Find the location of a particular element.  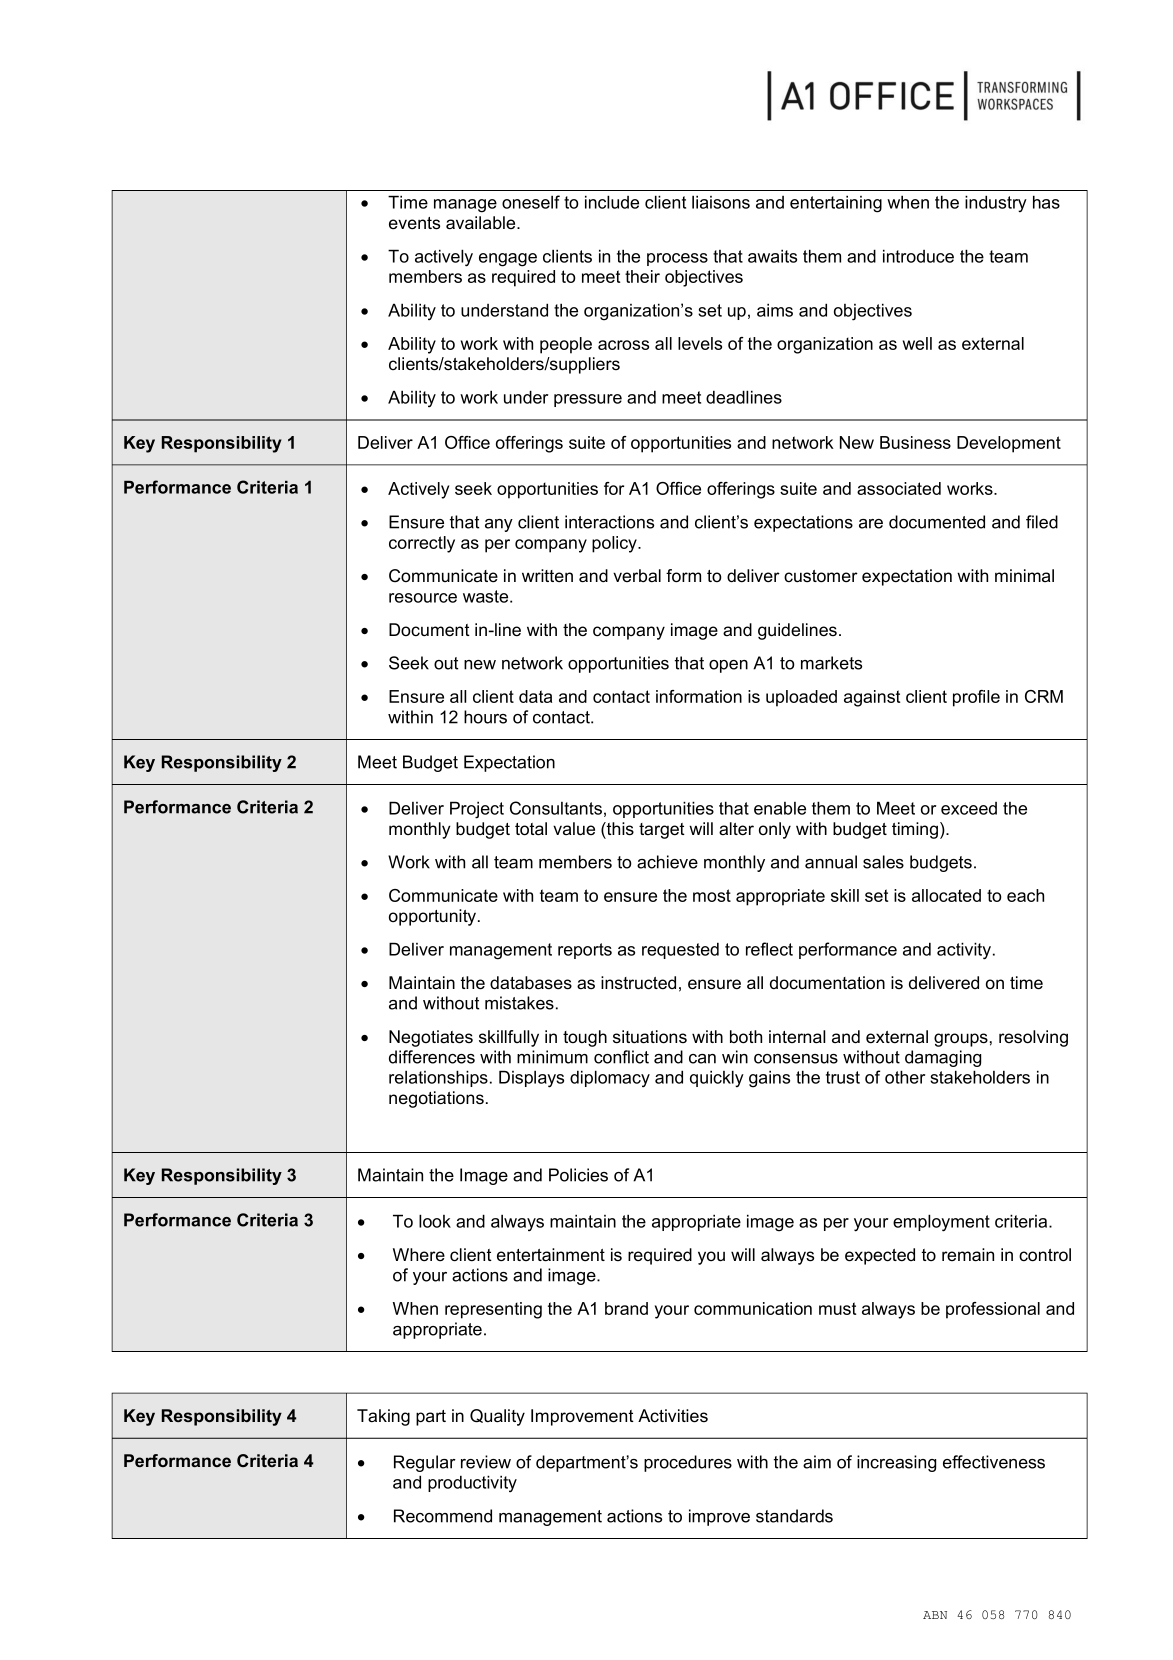

exceed is located at coordinates (969, 808).
